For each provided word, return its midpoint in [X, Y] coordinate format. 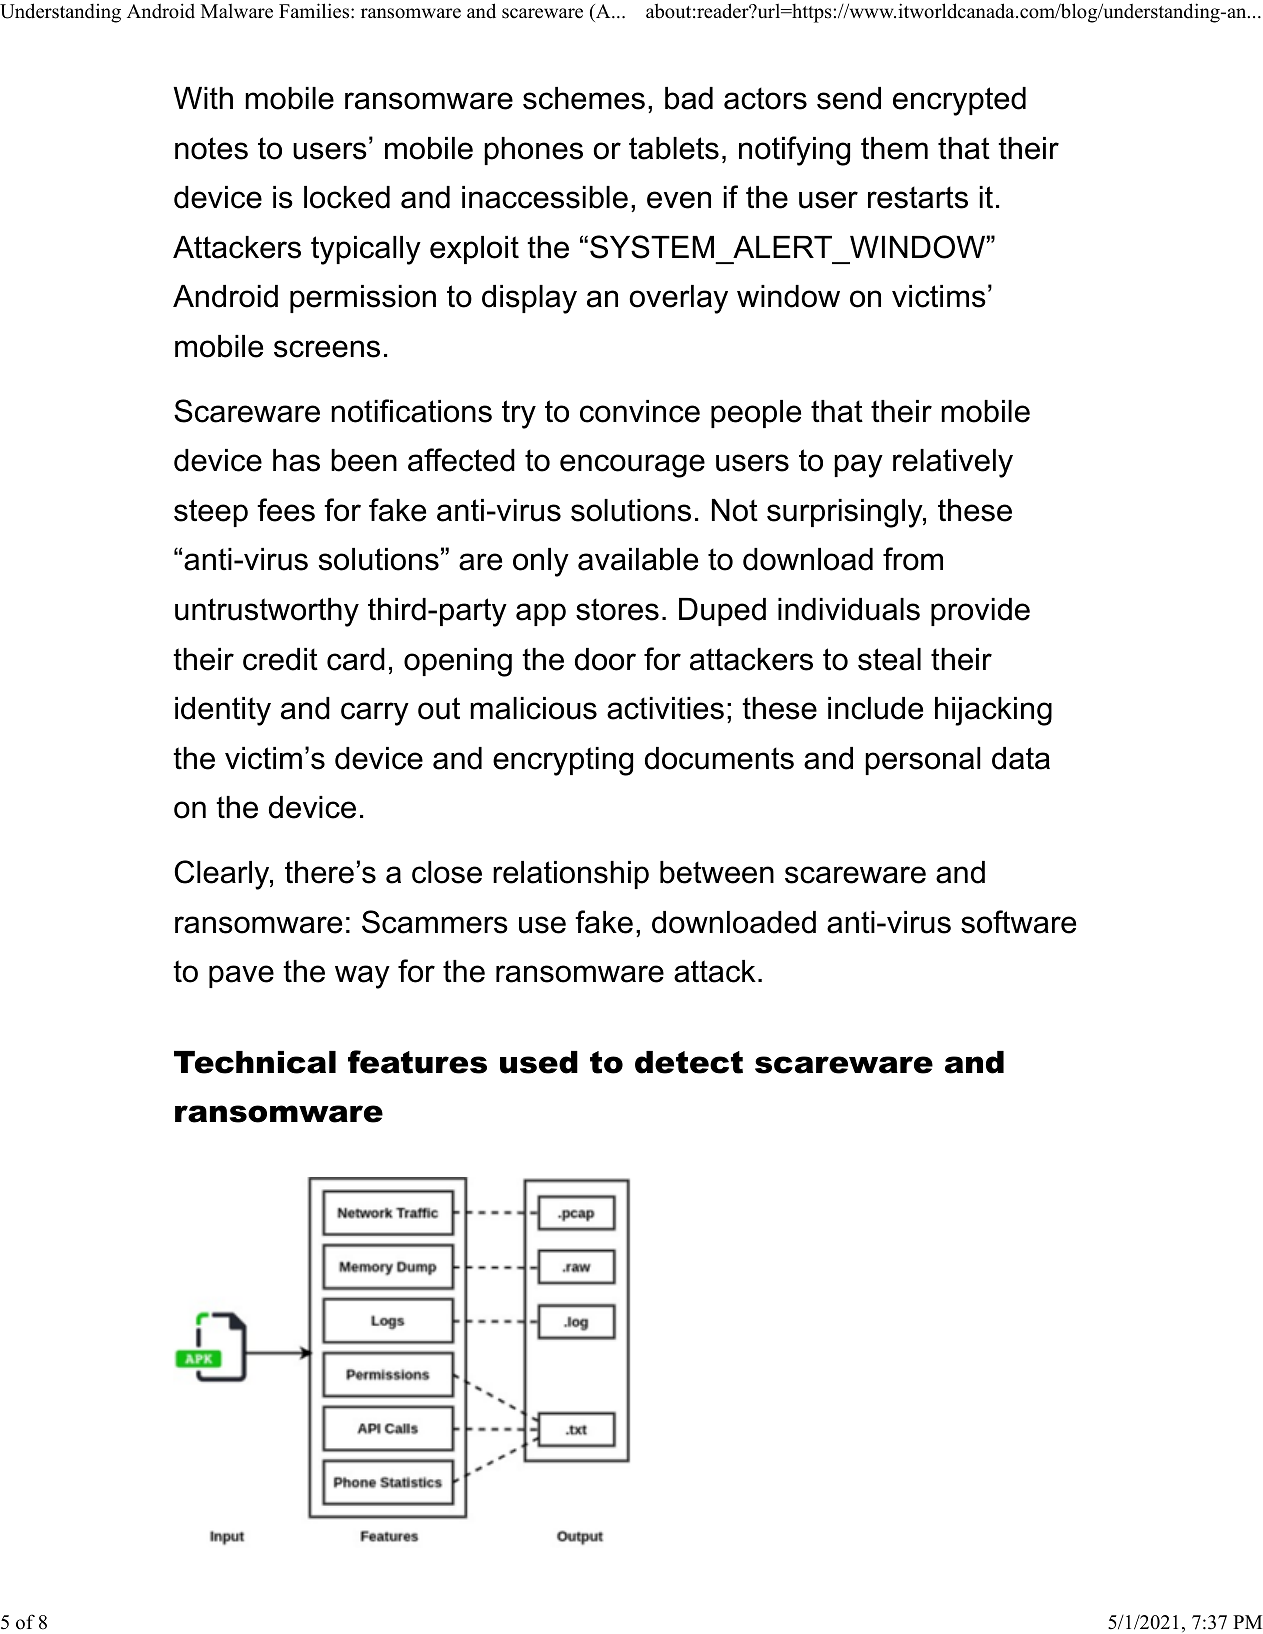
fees [286, 510]
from [913, 559]
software [1018, 922]
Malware [237, 11]
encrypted [959, 101]
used [539, 1062]
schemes [584, 98]
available [638, 559]
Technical [255, 1062]
